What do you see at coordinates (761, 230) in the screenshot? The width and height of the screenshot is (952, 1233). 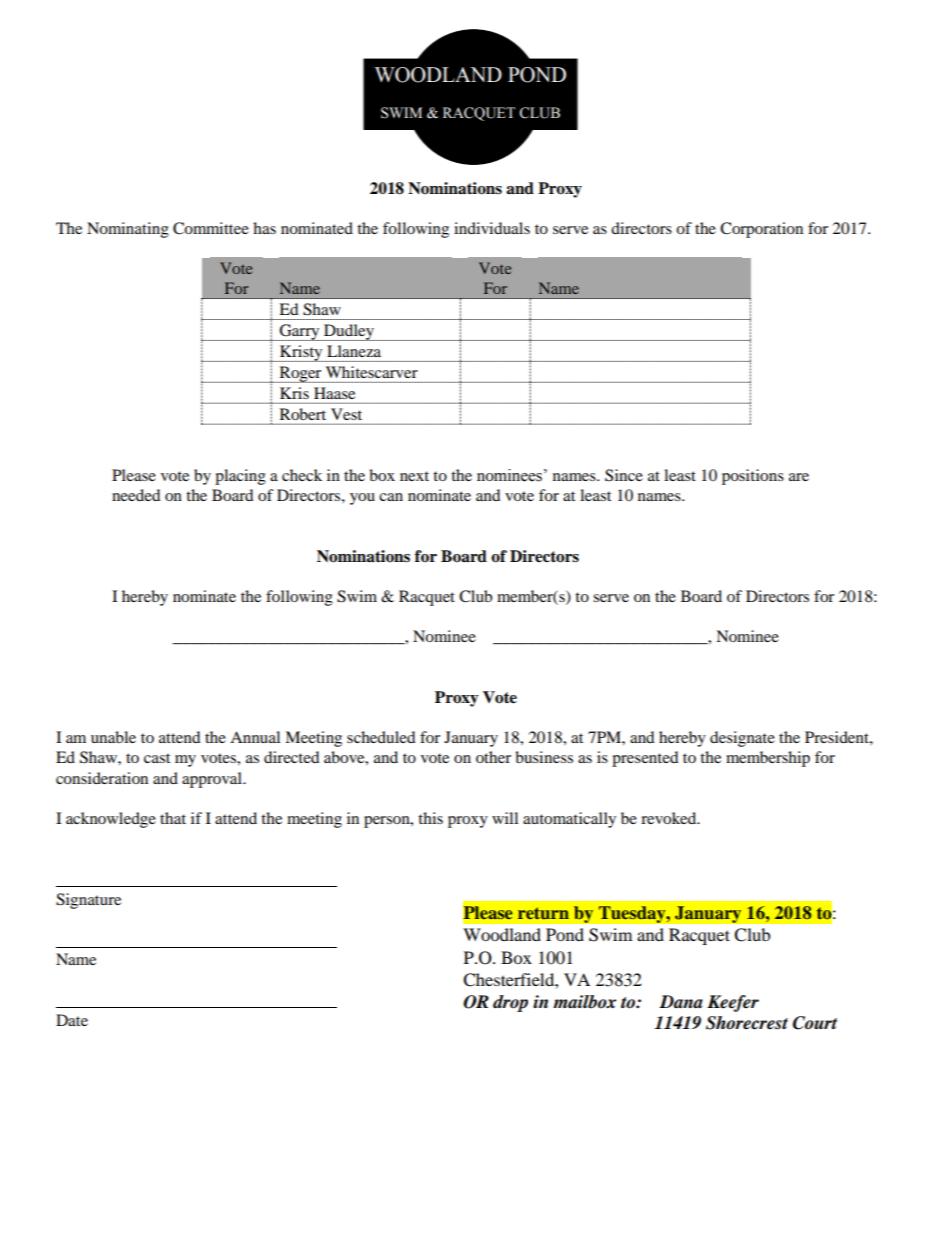 I see `Corporation` at bounding box center [761, 230].
